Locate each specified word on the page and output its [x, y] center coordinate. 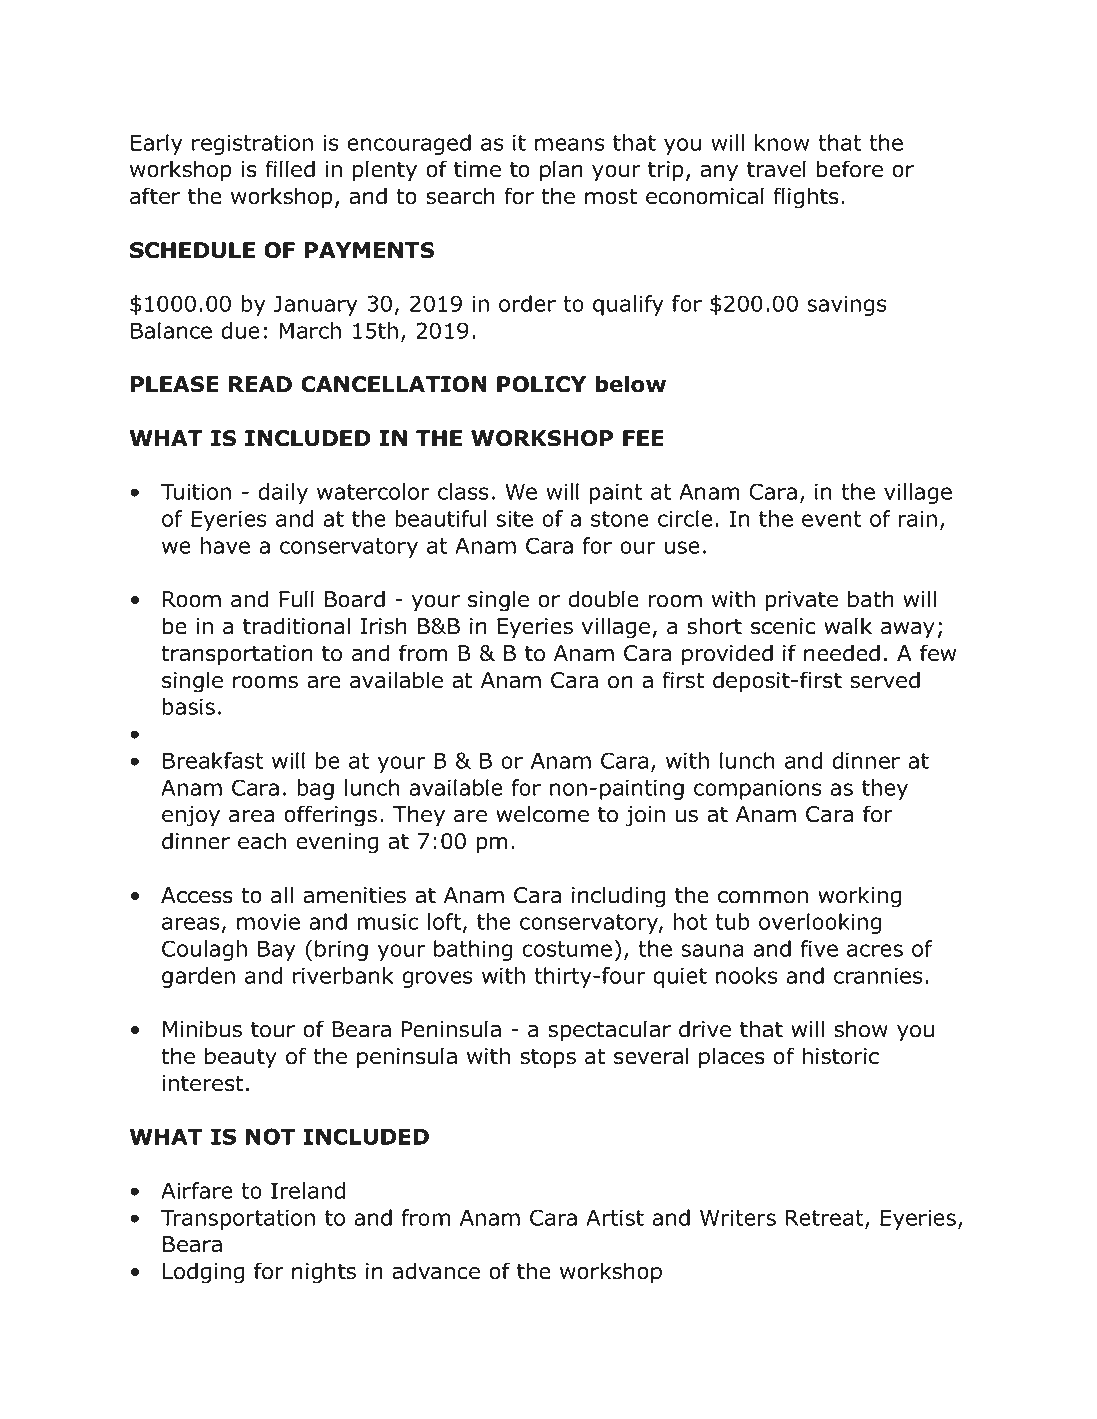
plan [561, 171]
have [225, 545]
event [831, 519]
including [618, 897]
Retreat [826, 1219]
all [282, 895]
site [514, 518]
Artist [615, 1217]
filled [290, 169]
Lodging [203, 1273]
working [859, 897]
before [850, 169]
